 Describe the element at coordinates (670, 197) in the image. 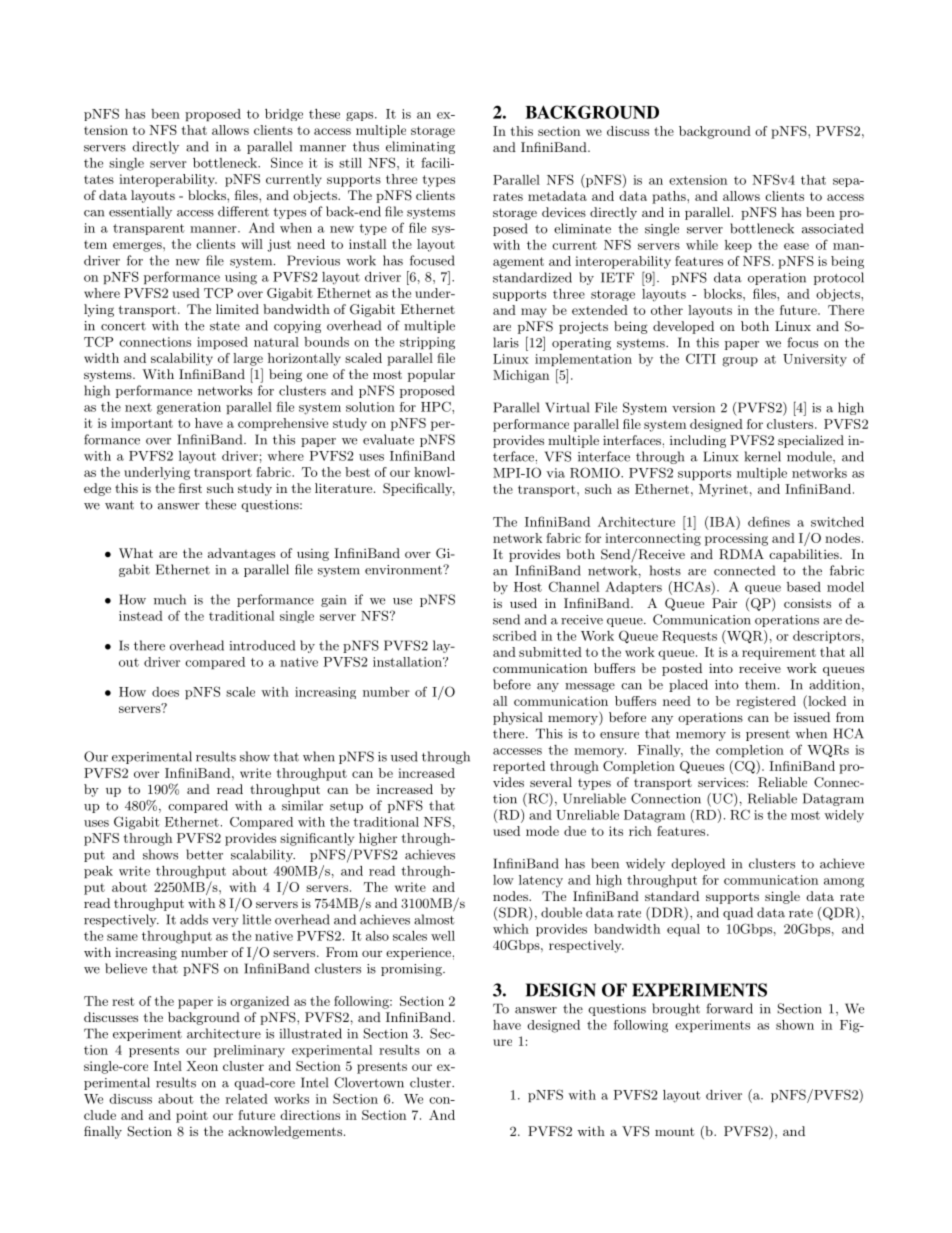

I see `paths` at that location.
